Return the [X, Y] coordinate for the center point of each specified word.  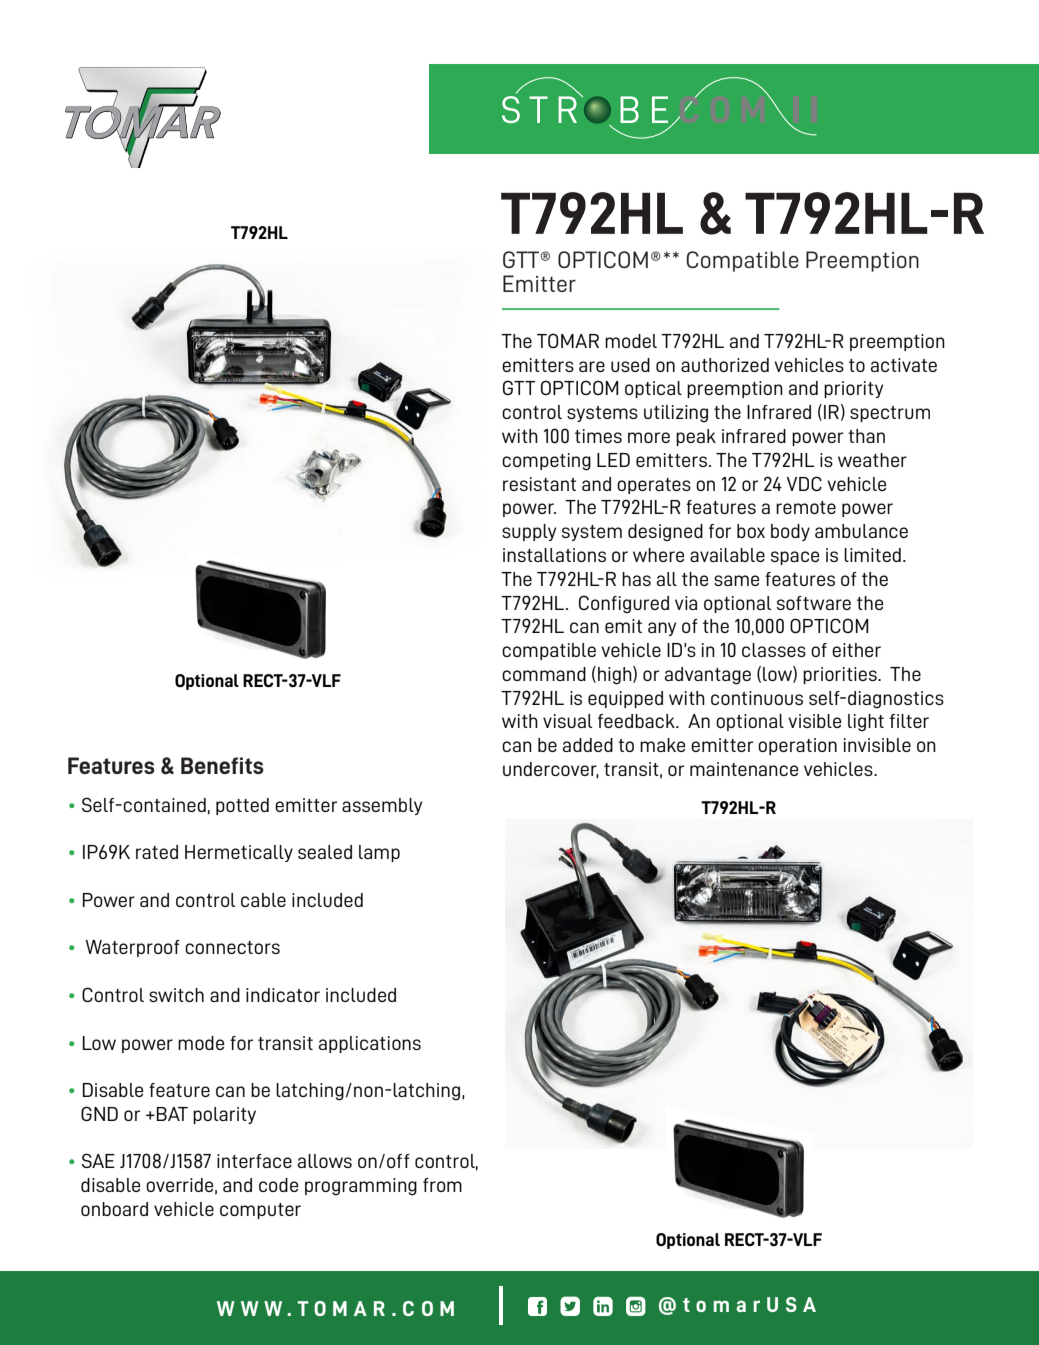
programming [361, 1187]
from [442, 1185]
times [598, 436]
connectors [232, 947]
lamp [379, 853]
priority [853, 389]
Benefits [222, 765]
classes [774, 650]
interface [254, 1161]
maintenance [744, 769]
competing [546, 462]
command [544, 674]
